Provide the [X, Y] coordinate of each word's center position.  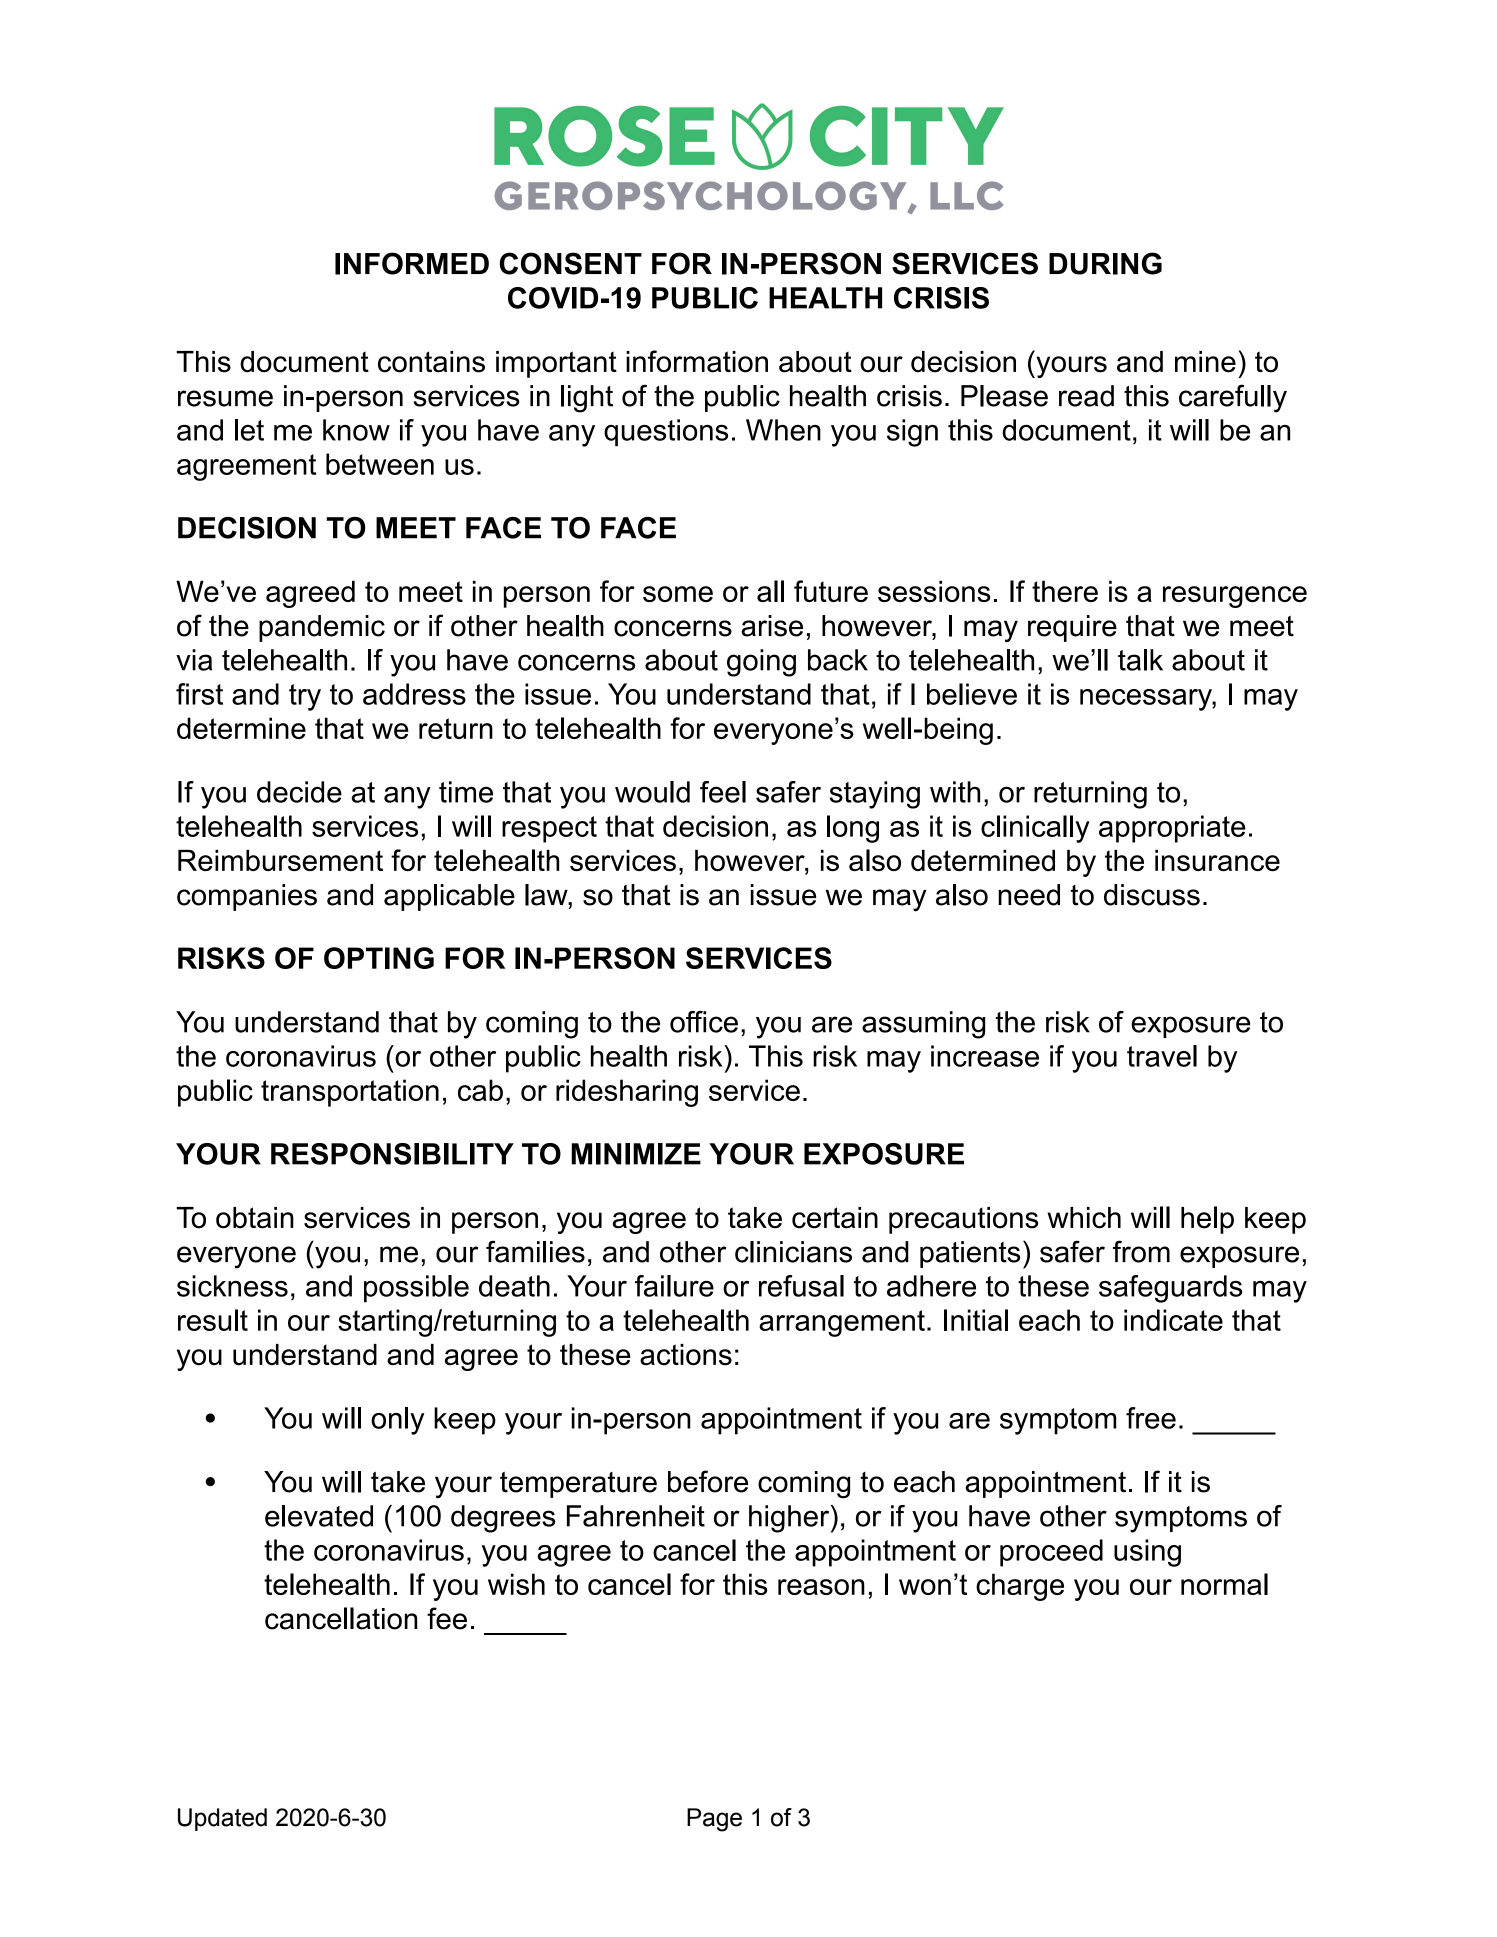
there [1065, 591]
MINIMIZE [636, 1154]
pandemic [322, 628]
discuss [1152, 895]
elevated [319, 1516]
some [678, 594]
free [1151, 1418]
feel [723, 792]
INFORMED [412, 263]
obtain [255, 1218]
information [697, 361]
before [708, 1481]
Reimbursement [280, 860]
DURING [1105, 263]
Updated [222, 1819]
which [1084, 1218]
